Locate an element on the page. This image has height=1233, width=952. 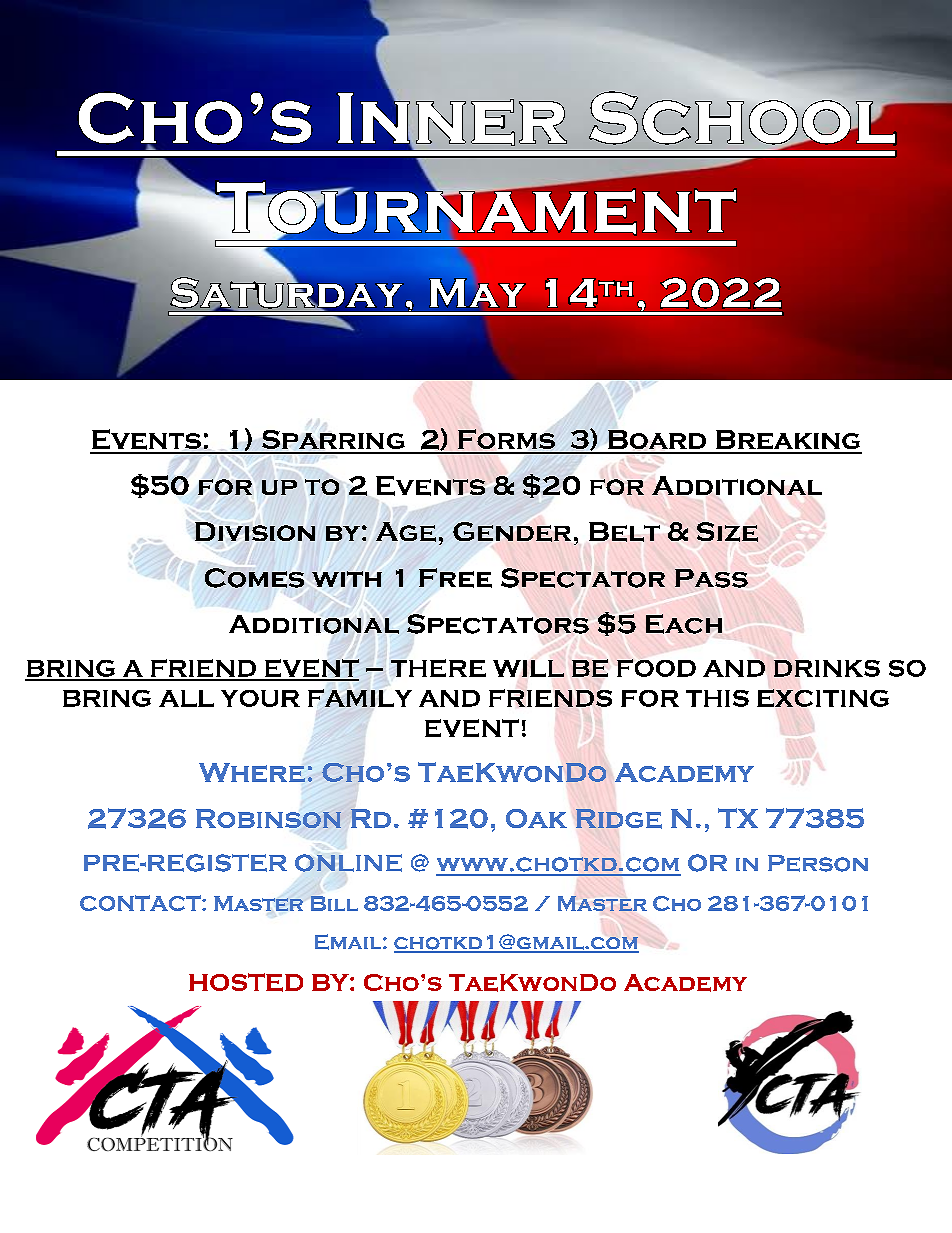
Where is located at coordinates (252, 772).
